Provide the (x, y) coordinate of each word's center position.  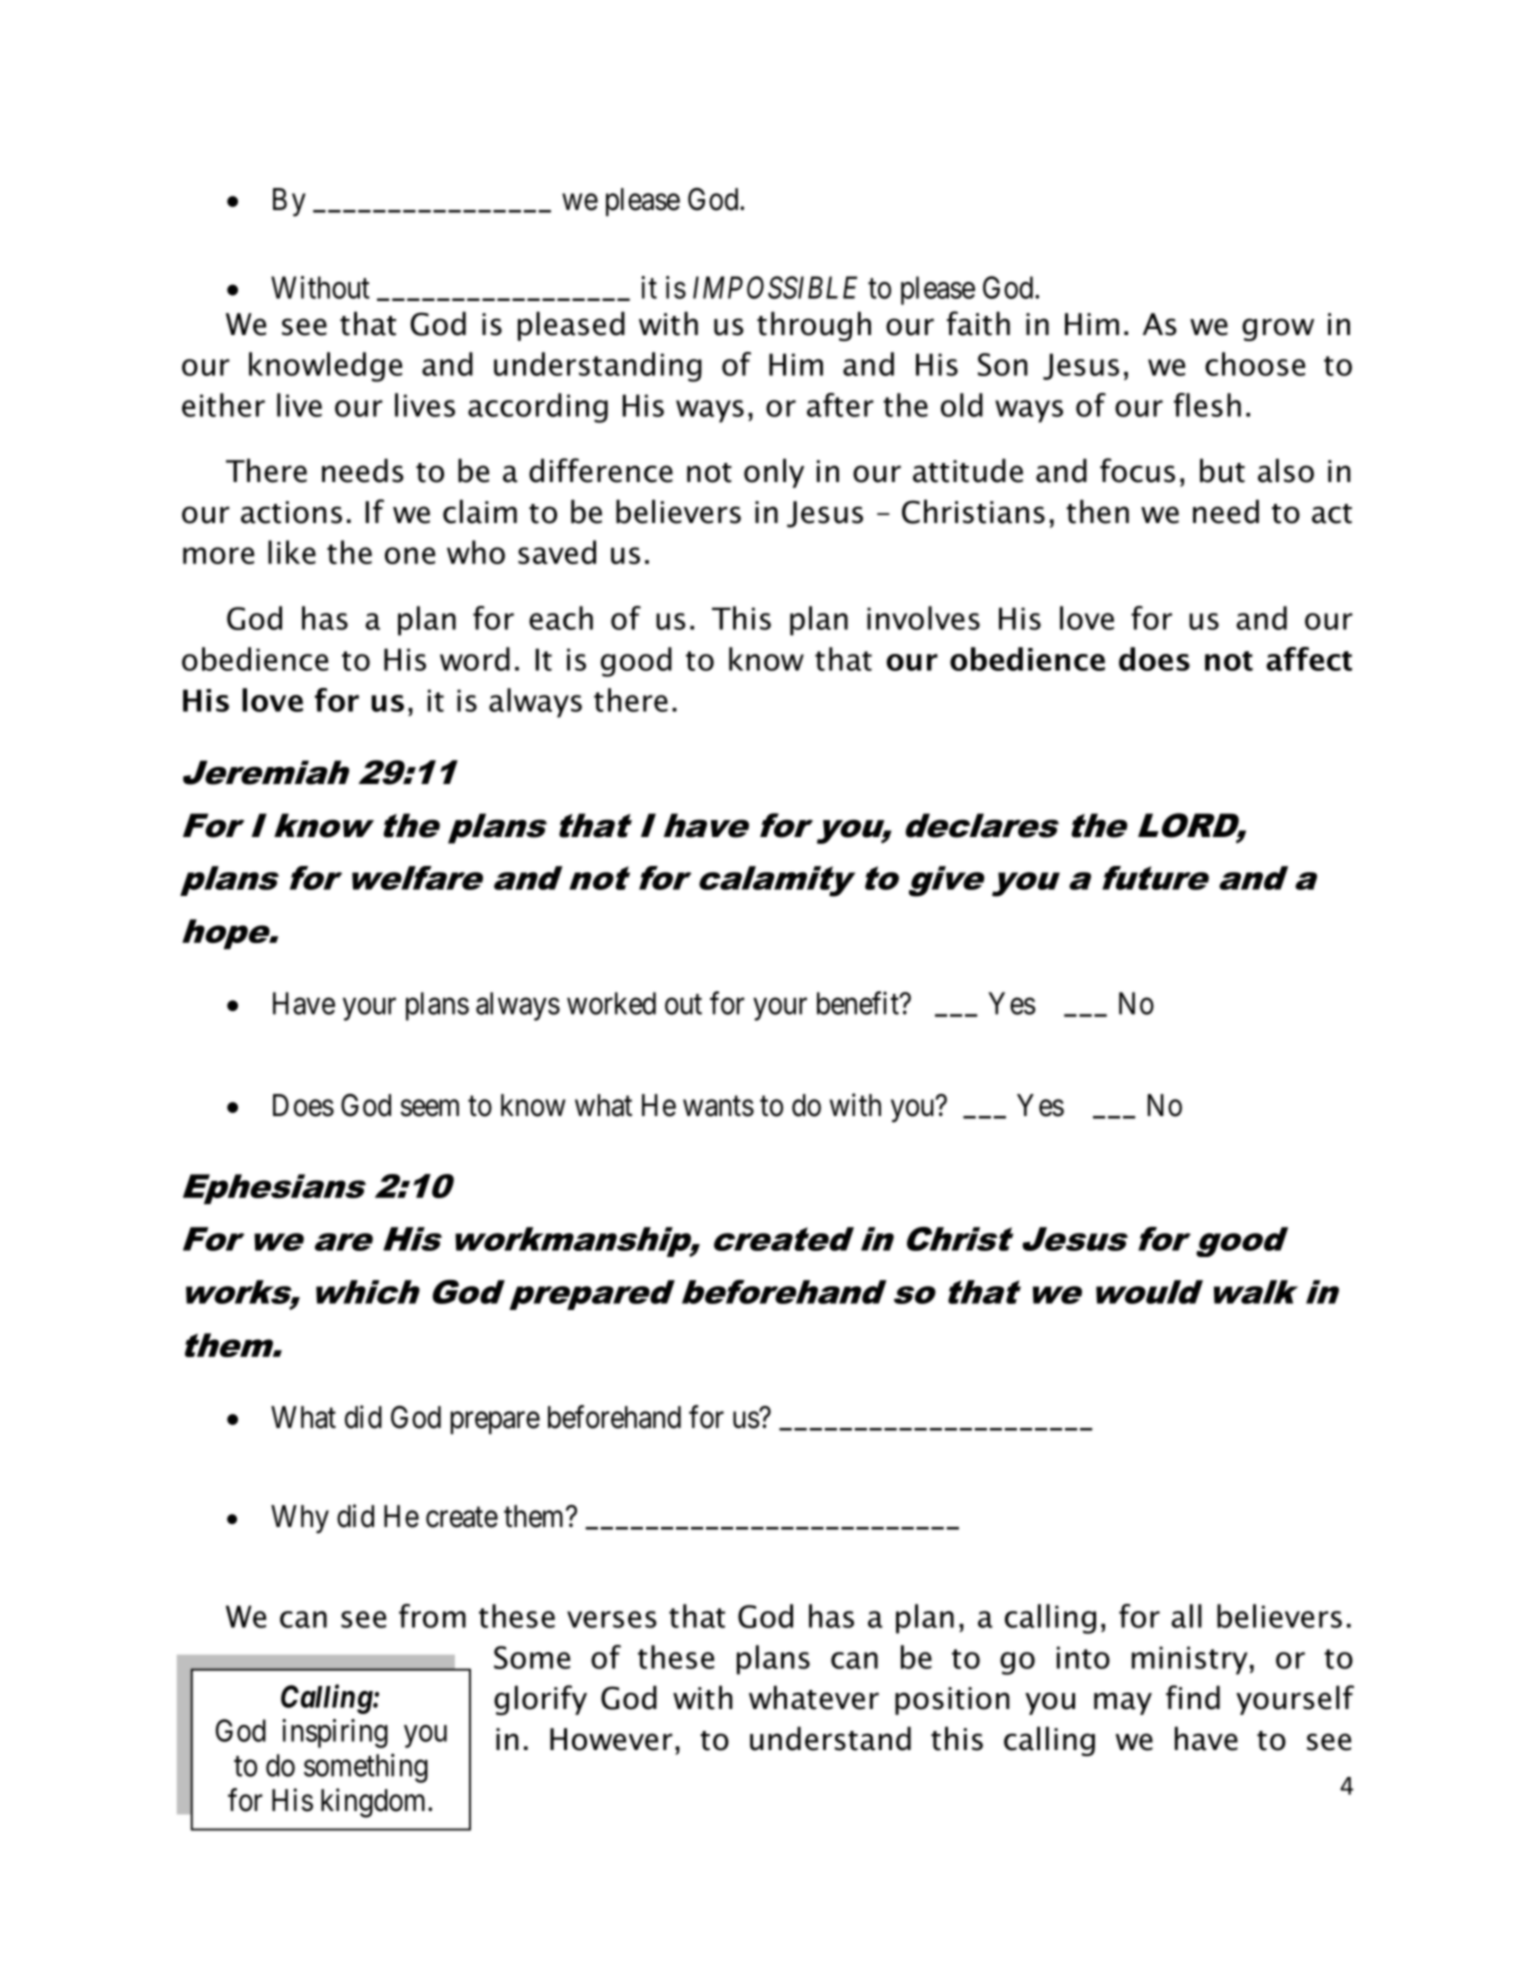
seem (430, 1108)
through (814, 326)
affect (1309, 659)
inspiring (335, 1733)
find (1193, 1697)
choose (1255, 364)
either (223, 405)
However (611, 1739)
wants (718, 1106)
